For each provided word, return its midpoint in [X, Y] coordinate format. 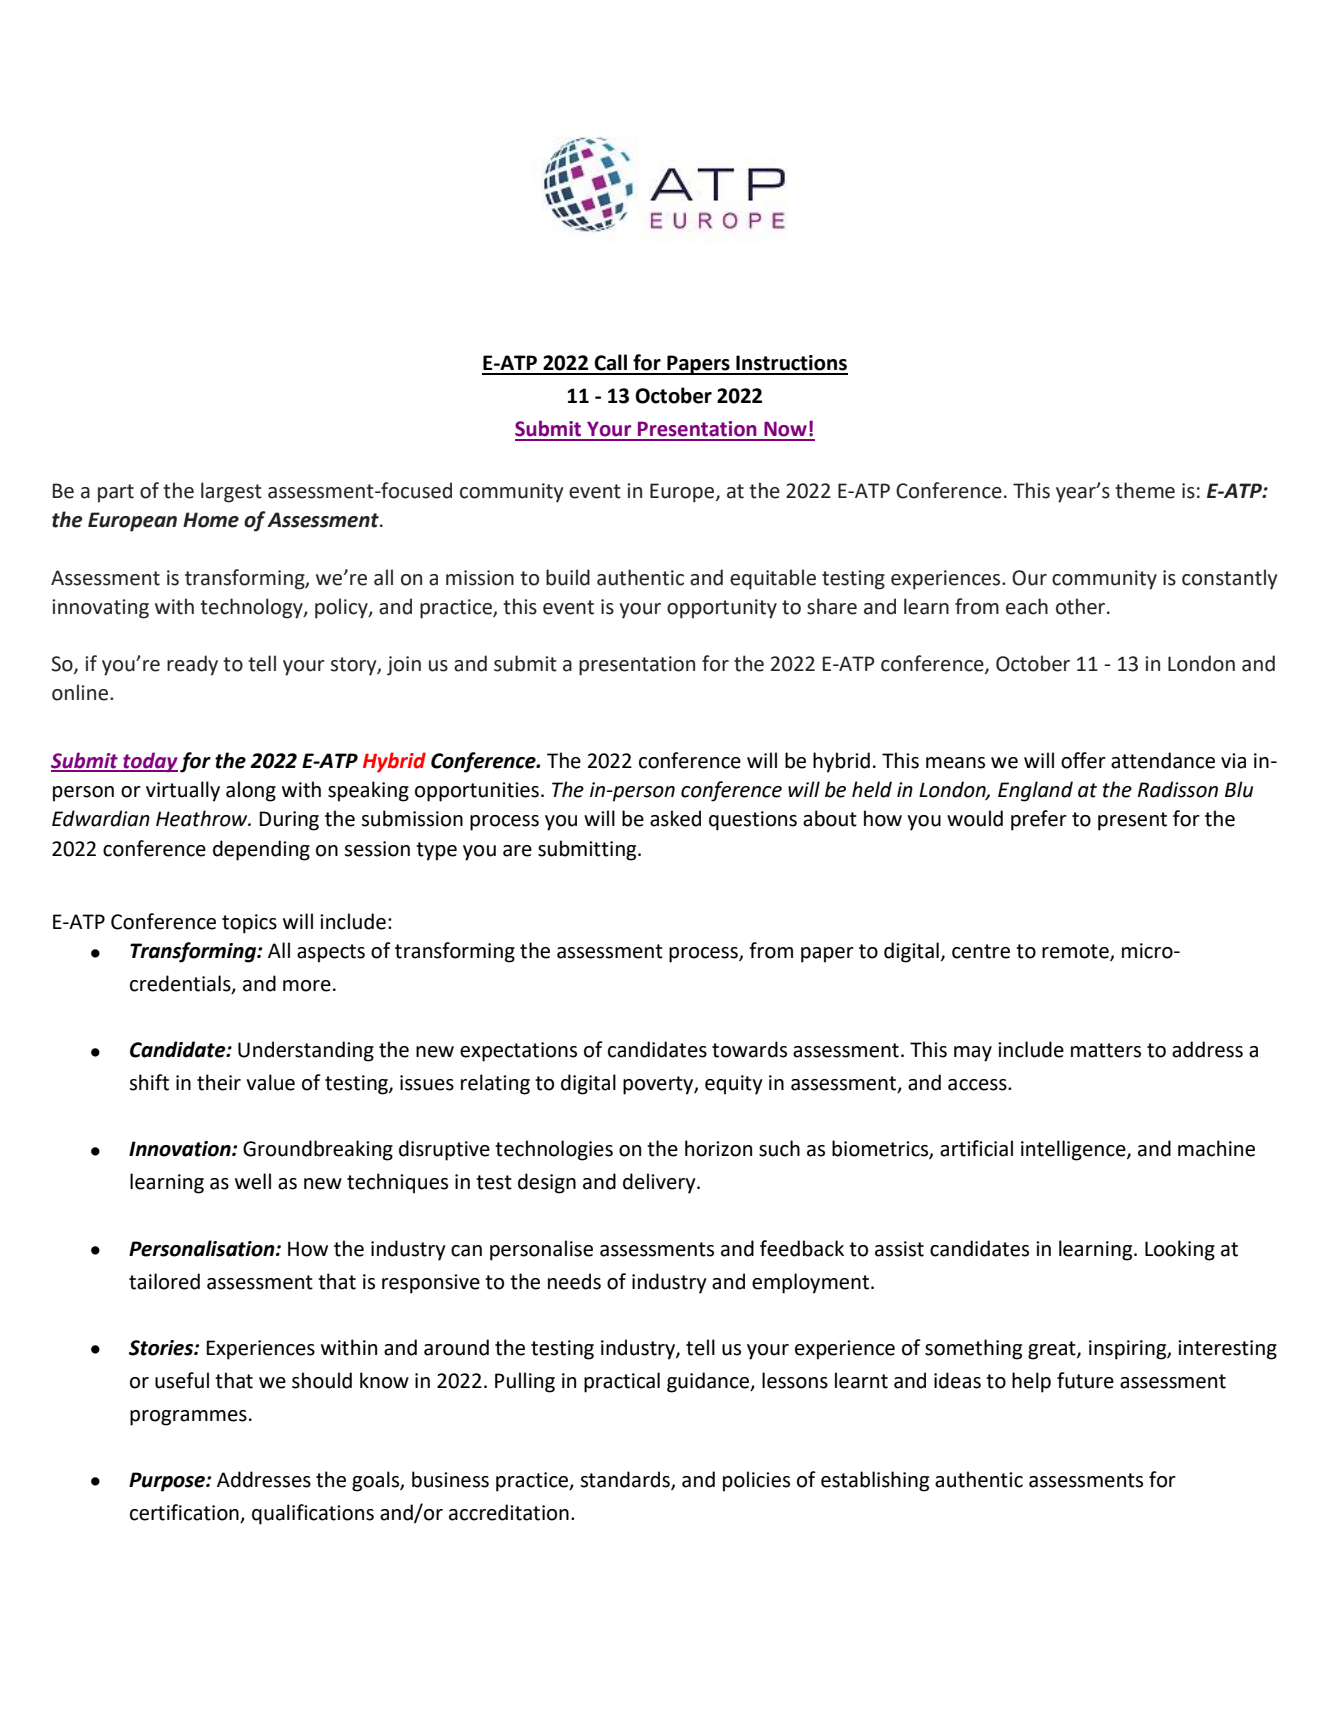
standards [626, 1480]
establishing [875, 1481]
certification [184, 1512]
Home [211, 520]
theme [1145, 490]
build [568, 577]
